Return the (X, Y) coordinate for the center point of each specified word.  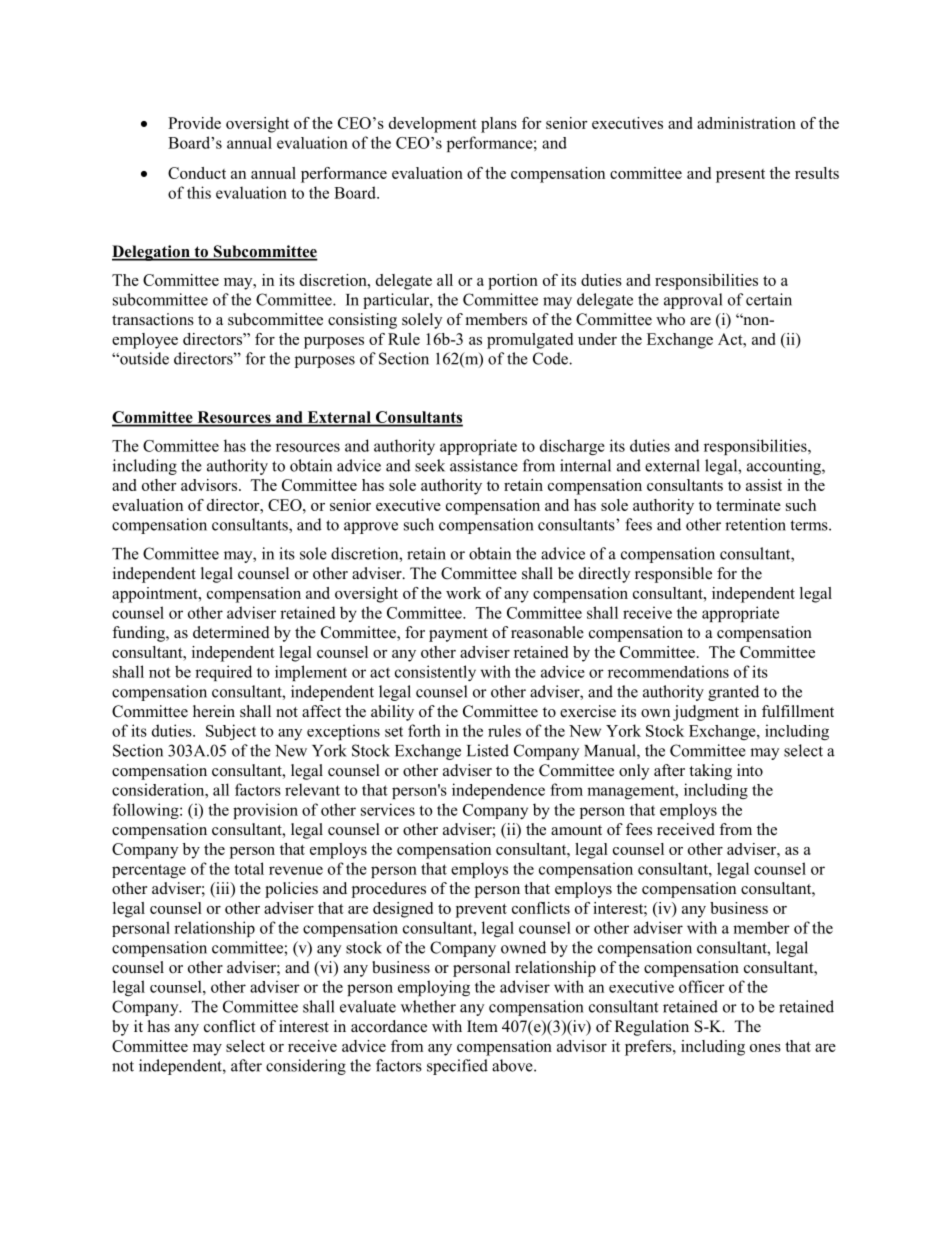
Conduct (197, 173)
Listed (488, 750)
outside (143, 358)
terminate (748, 505)
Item (482, 1026)
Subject (231, 732)
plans (499, 125)
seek (430, 465)
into (750, 770)
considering (306, 1067)
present (740, 176)
